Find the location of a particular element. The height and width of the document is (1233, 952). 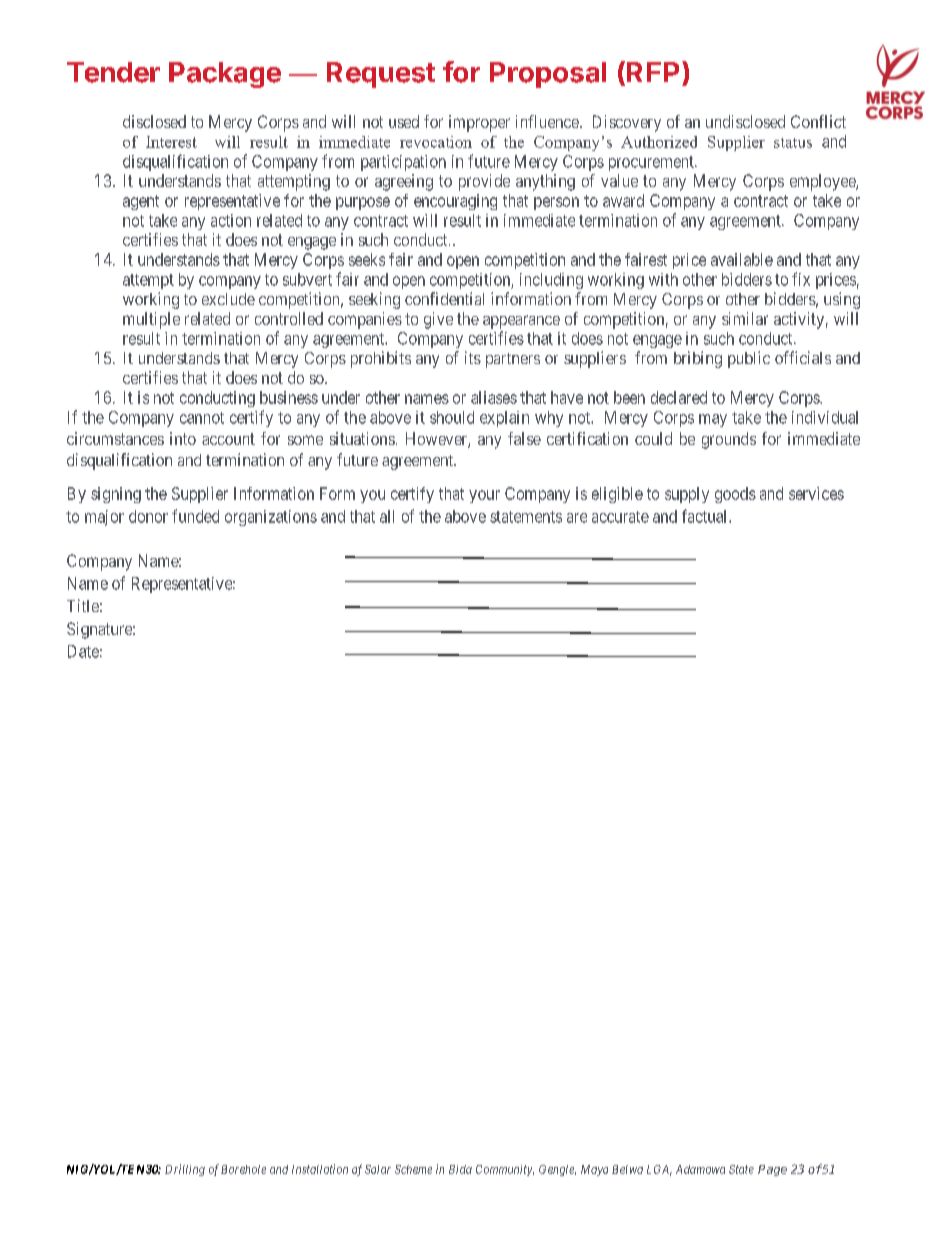

improper is located at coordinates (479, 123).
